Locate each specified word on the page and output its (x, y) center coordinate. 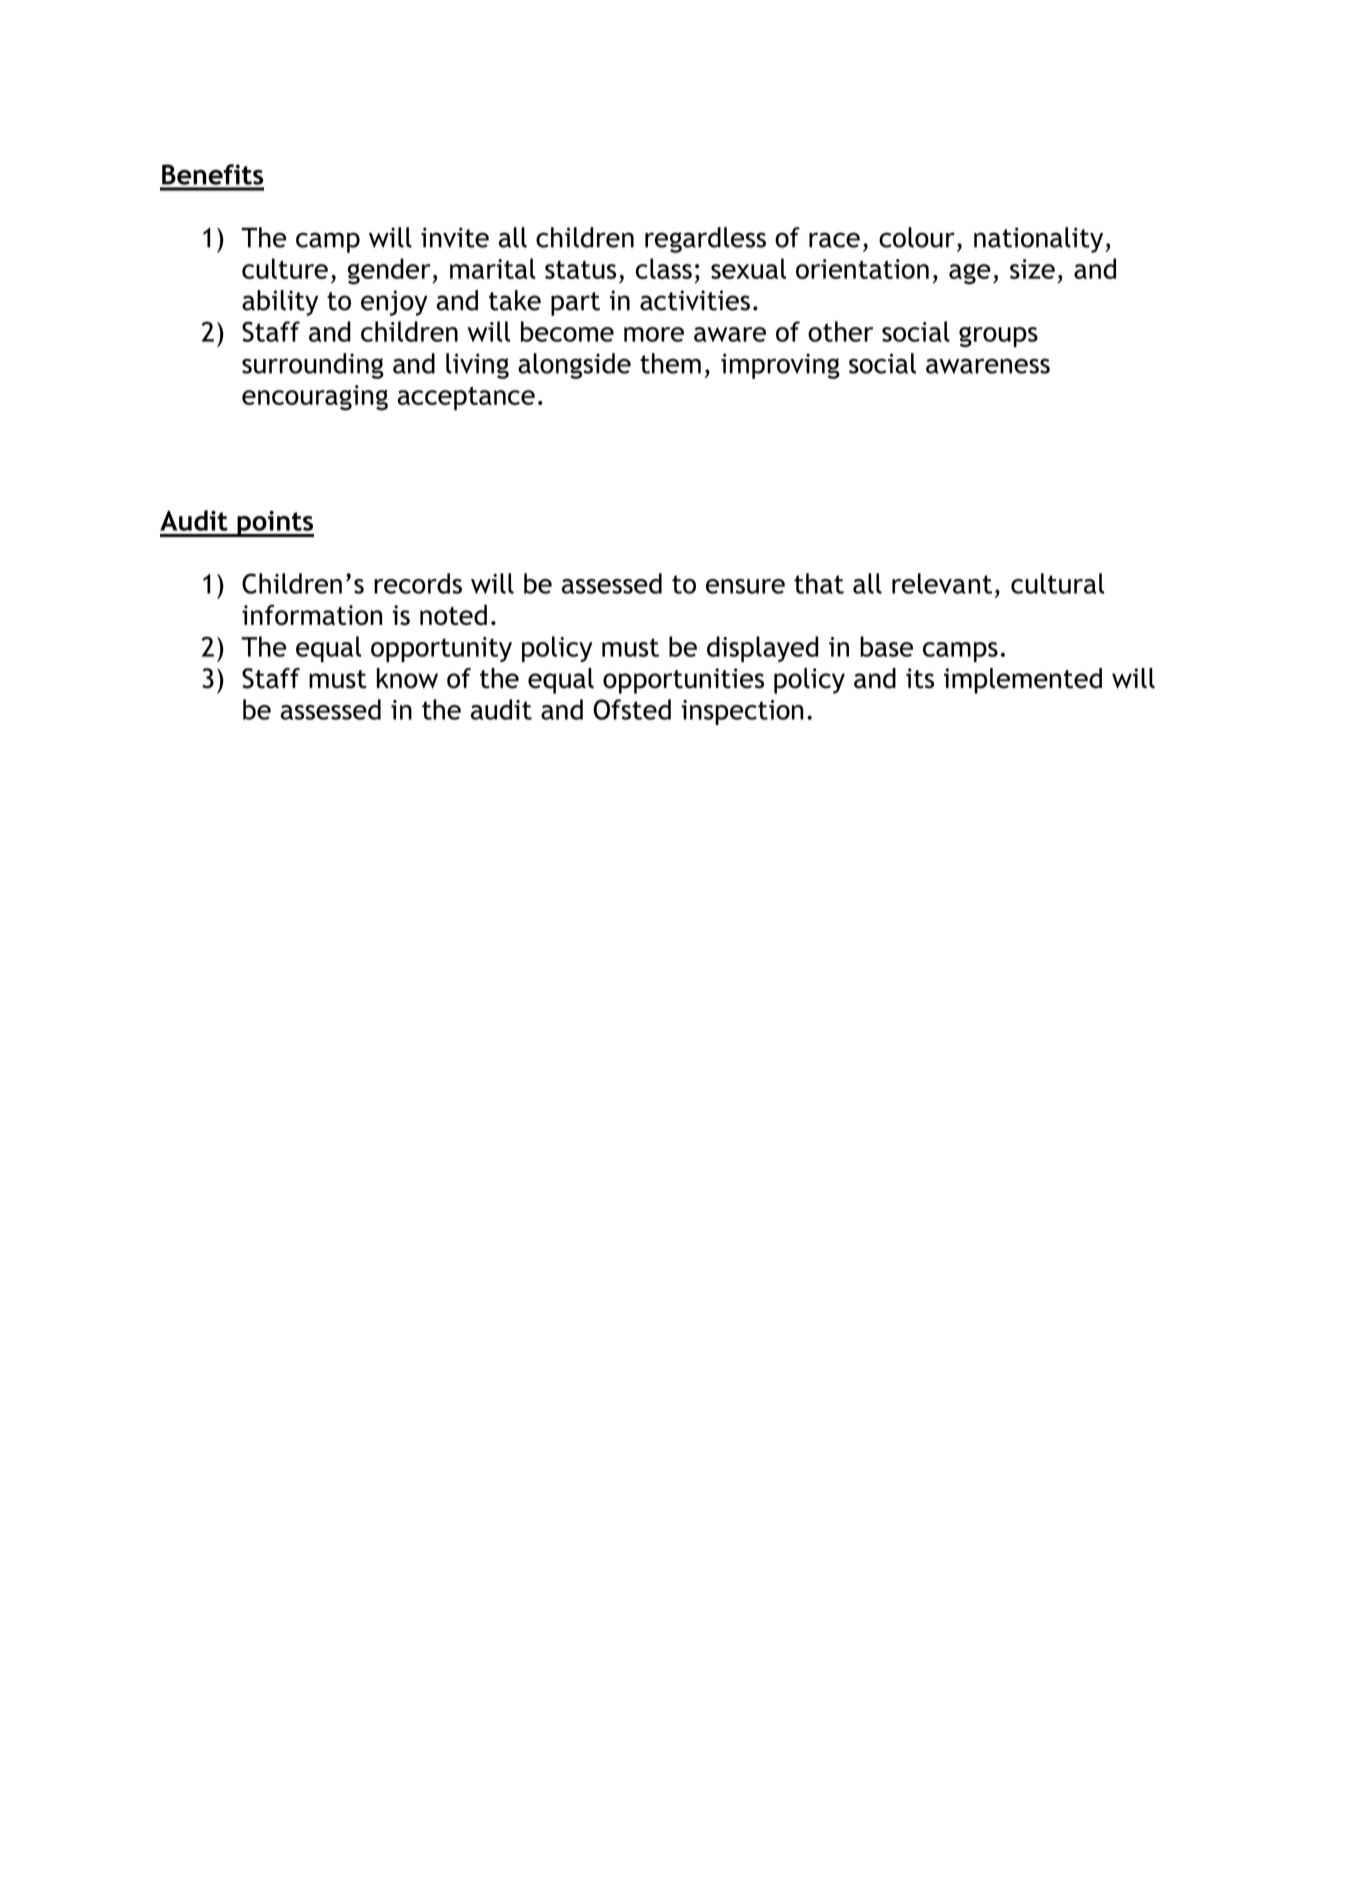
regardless (705, 240)
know (407, 678)
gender (390, 271)
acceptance (466, 398)
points (274, 523)
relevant (942, 583)
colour (917, 237)
